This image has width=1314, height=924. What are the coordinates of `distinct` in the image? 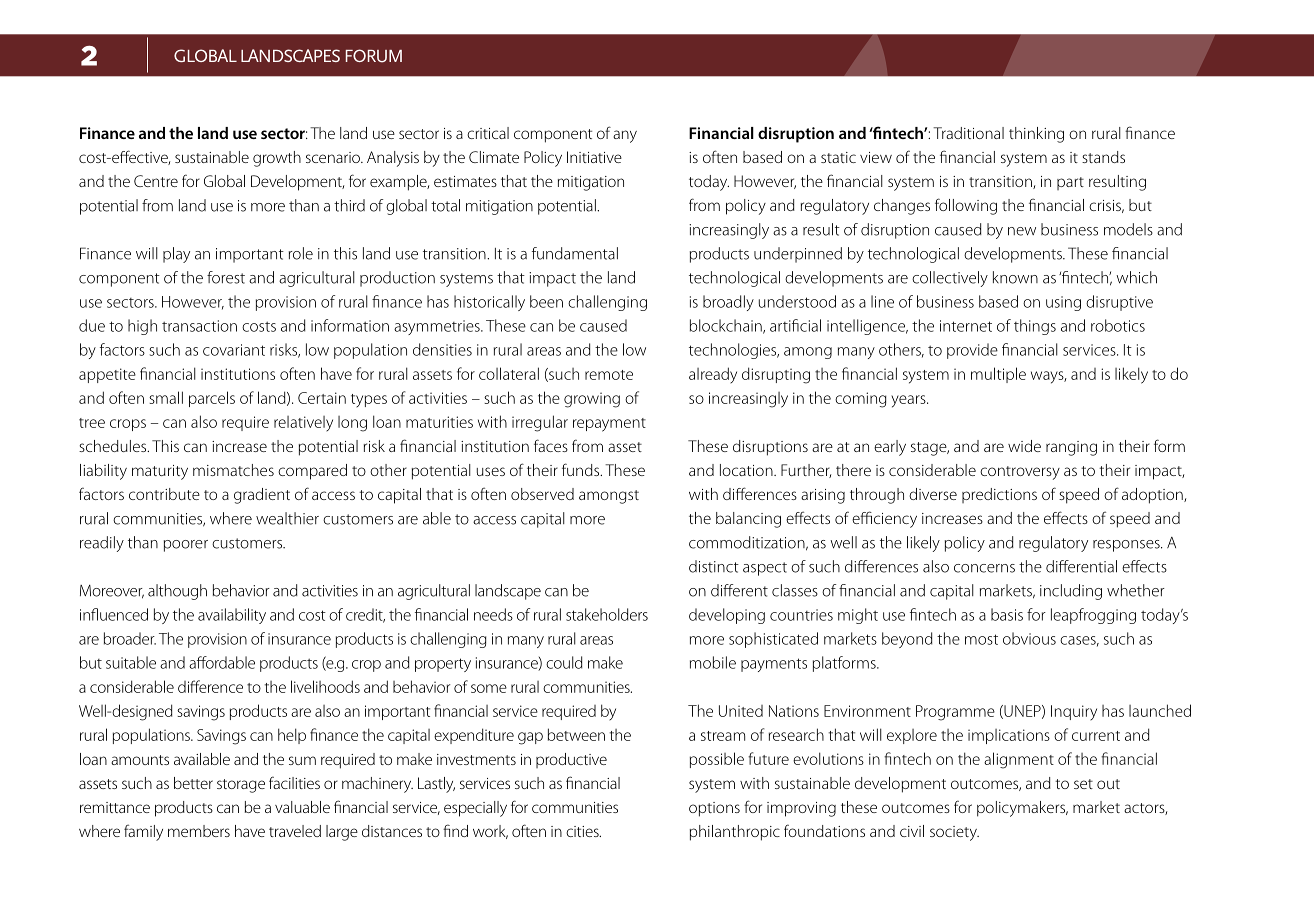 It's located at (714, 566).
